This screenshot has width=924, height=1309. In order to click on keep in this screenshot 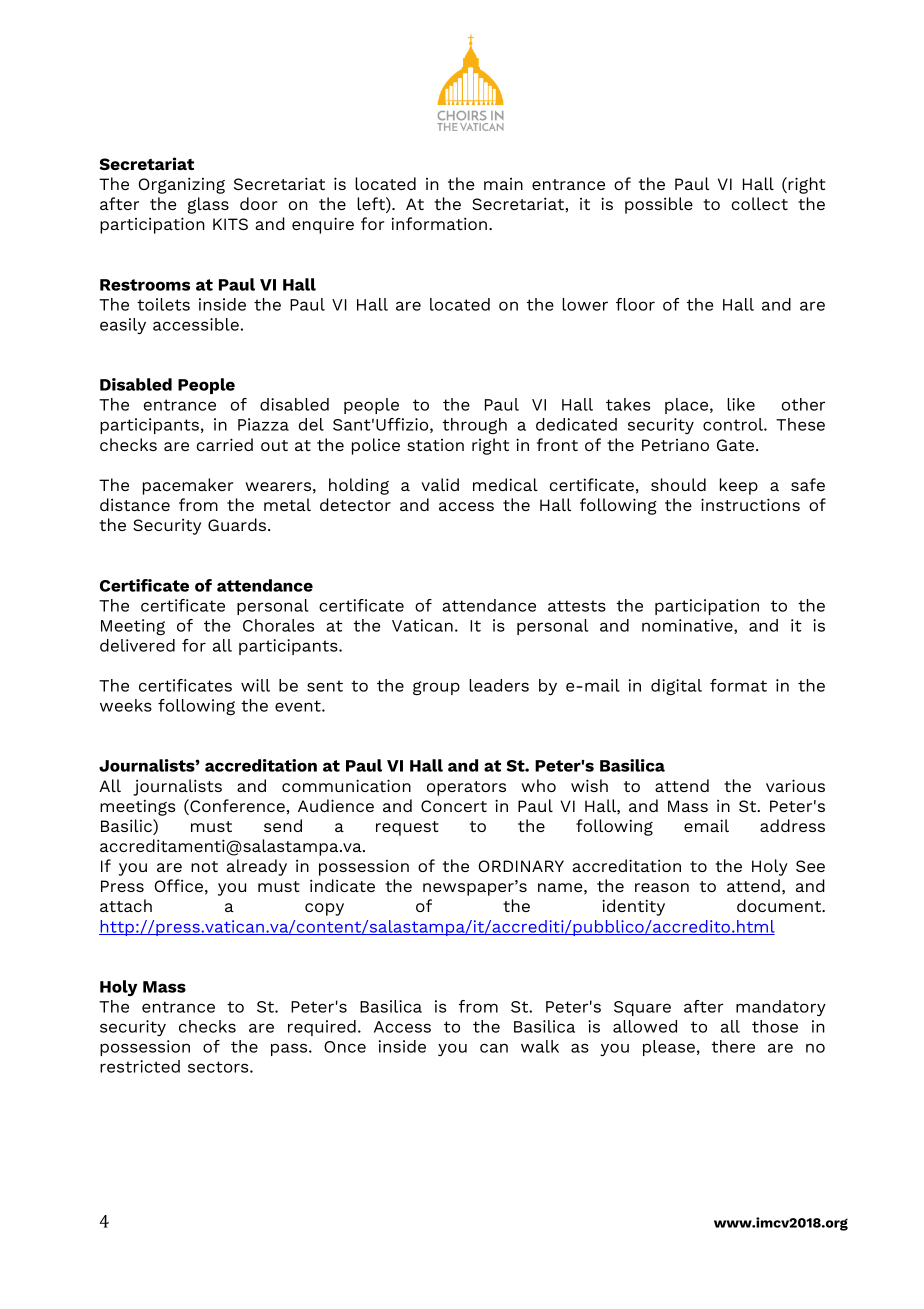, I will do `click(739, 486)`.
